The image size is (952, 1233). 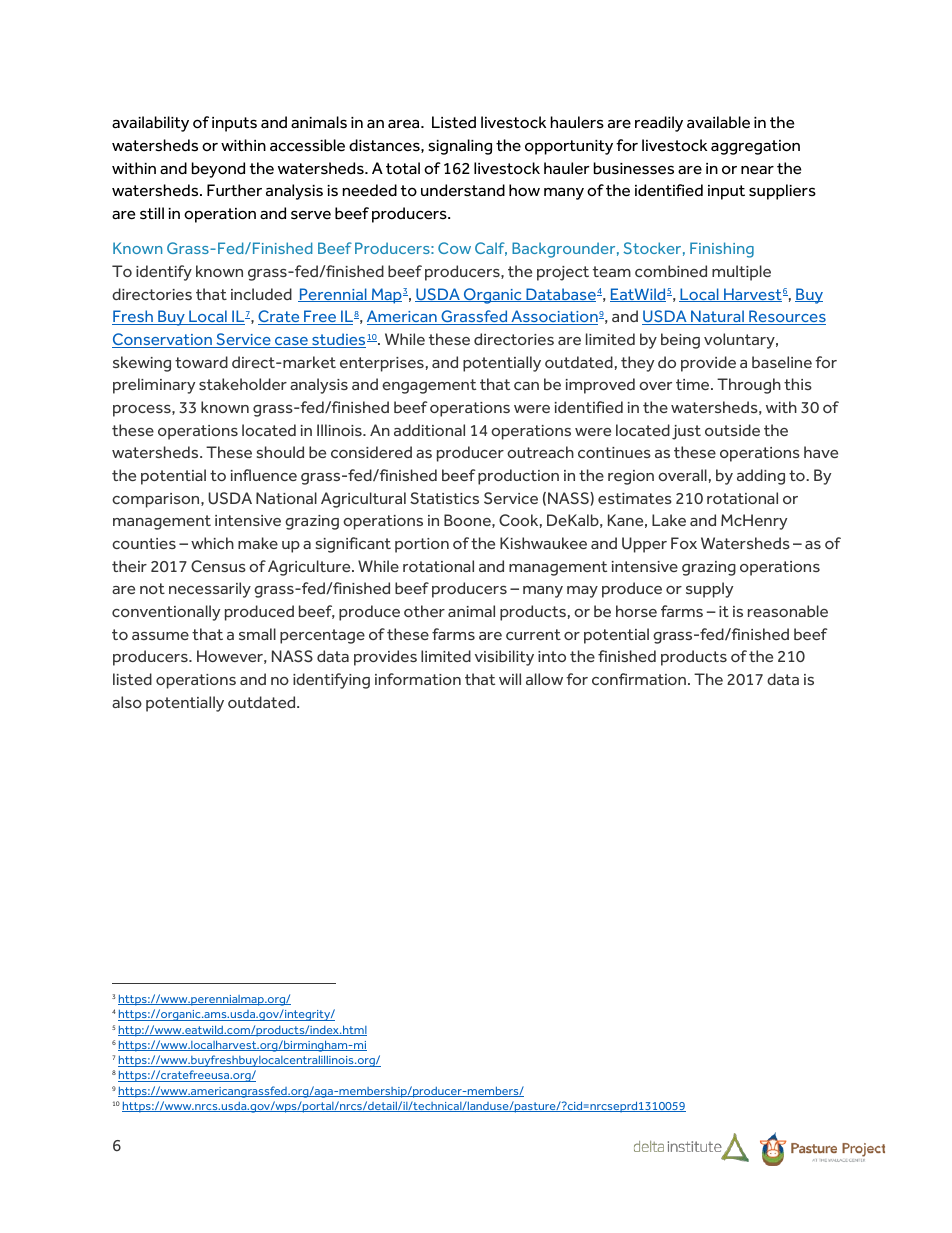 What do you see at coordinates (429, 430) in the screenshot?
I see `additional` at bounding box center [429, 430].
